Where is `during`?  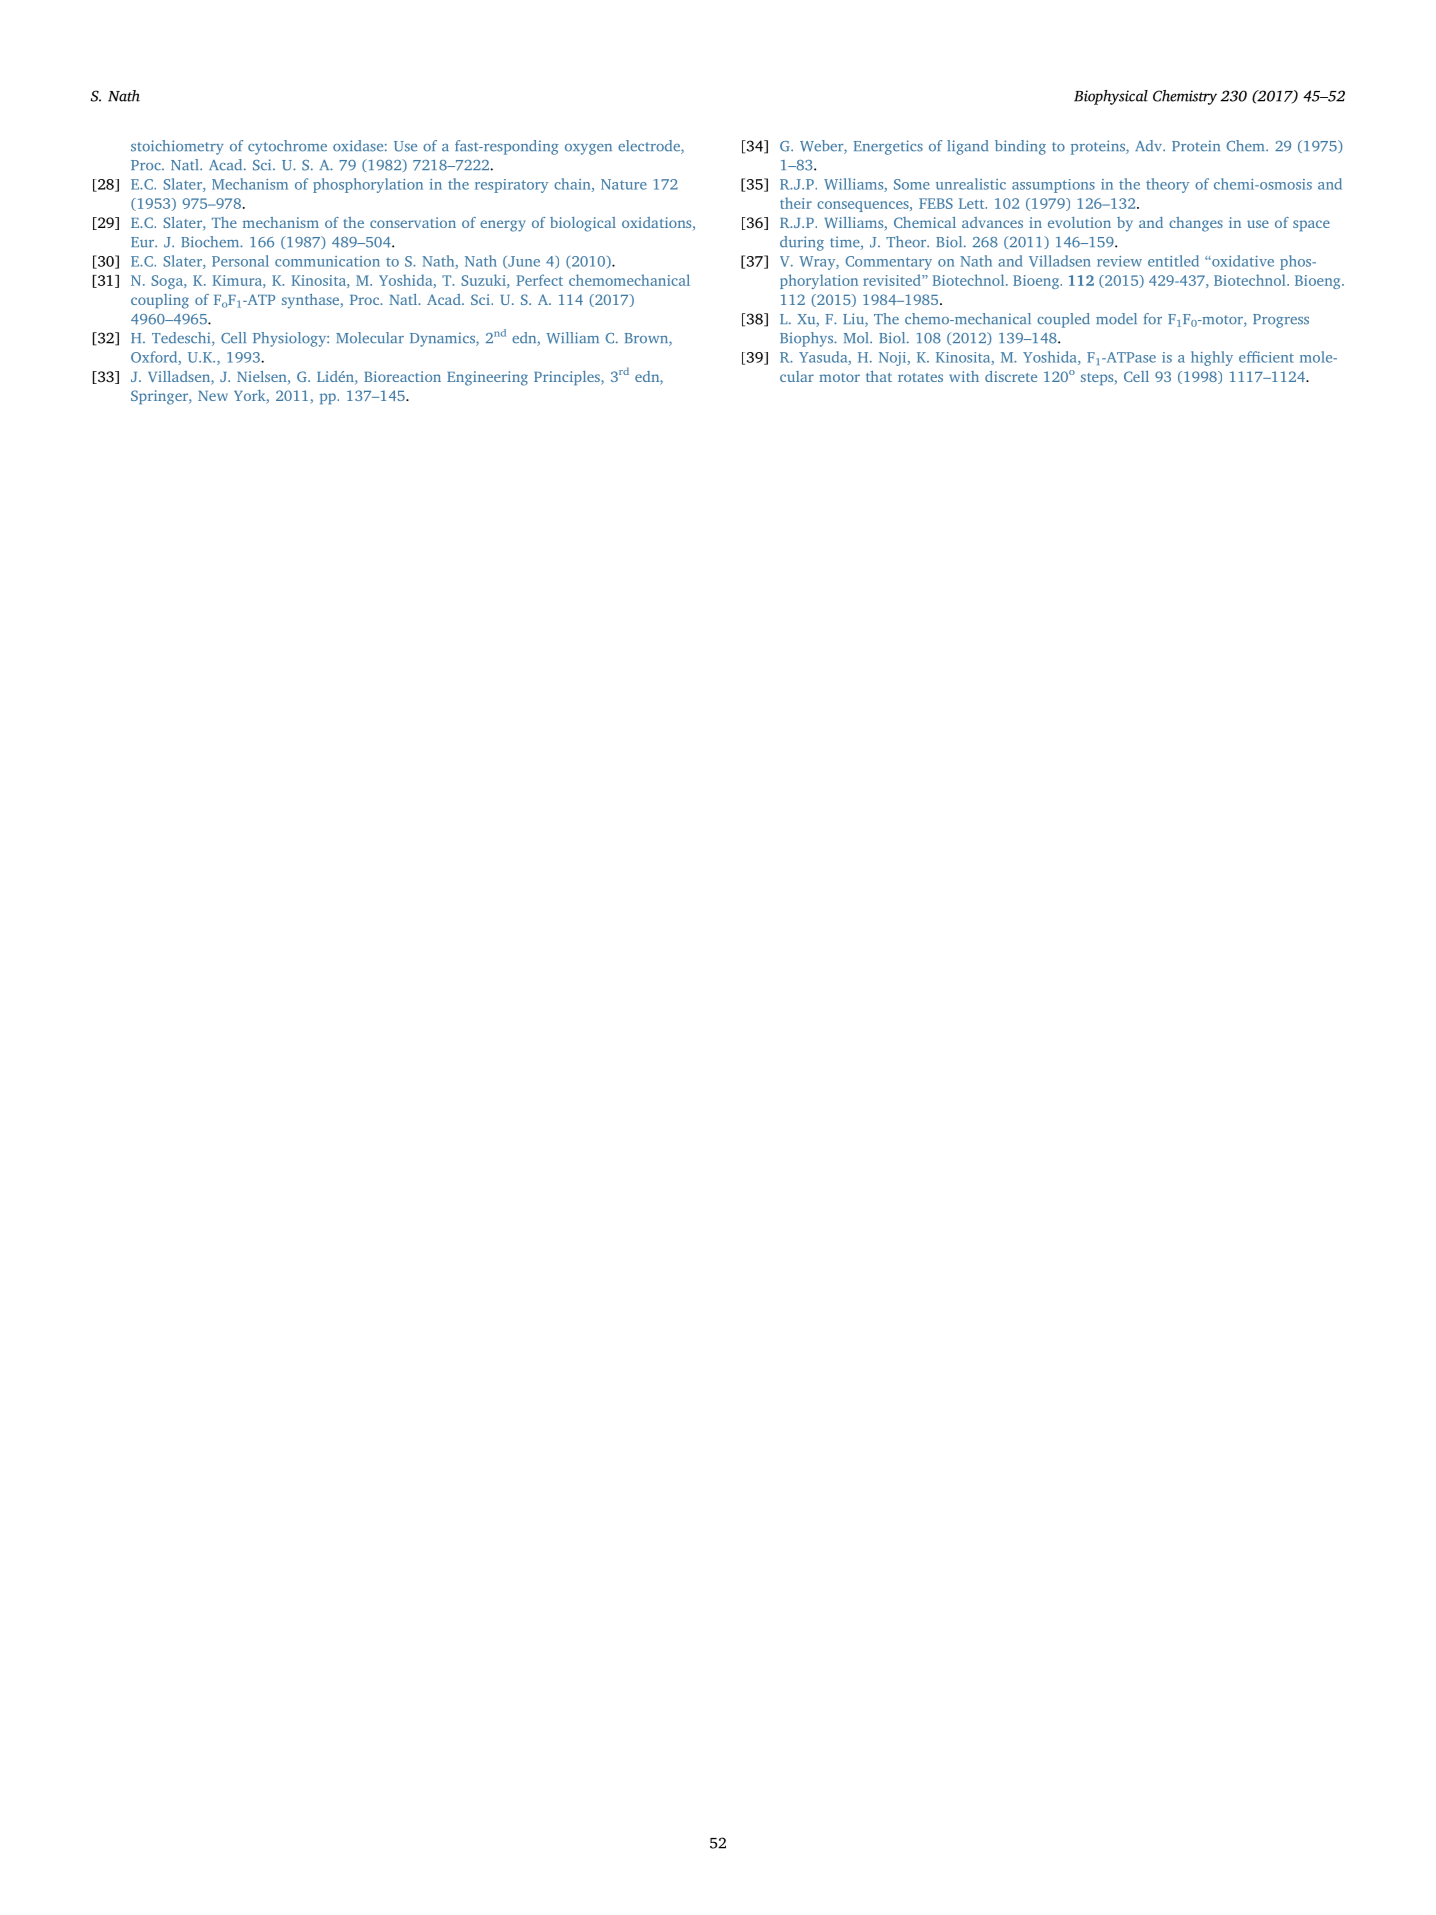 during is located at coordinates (802, 243).
